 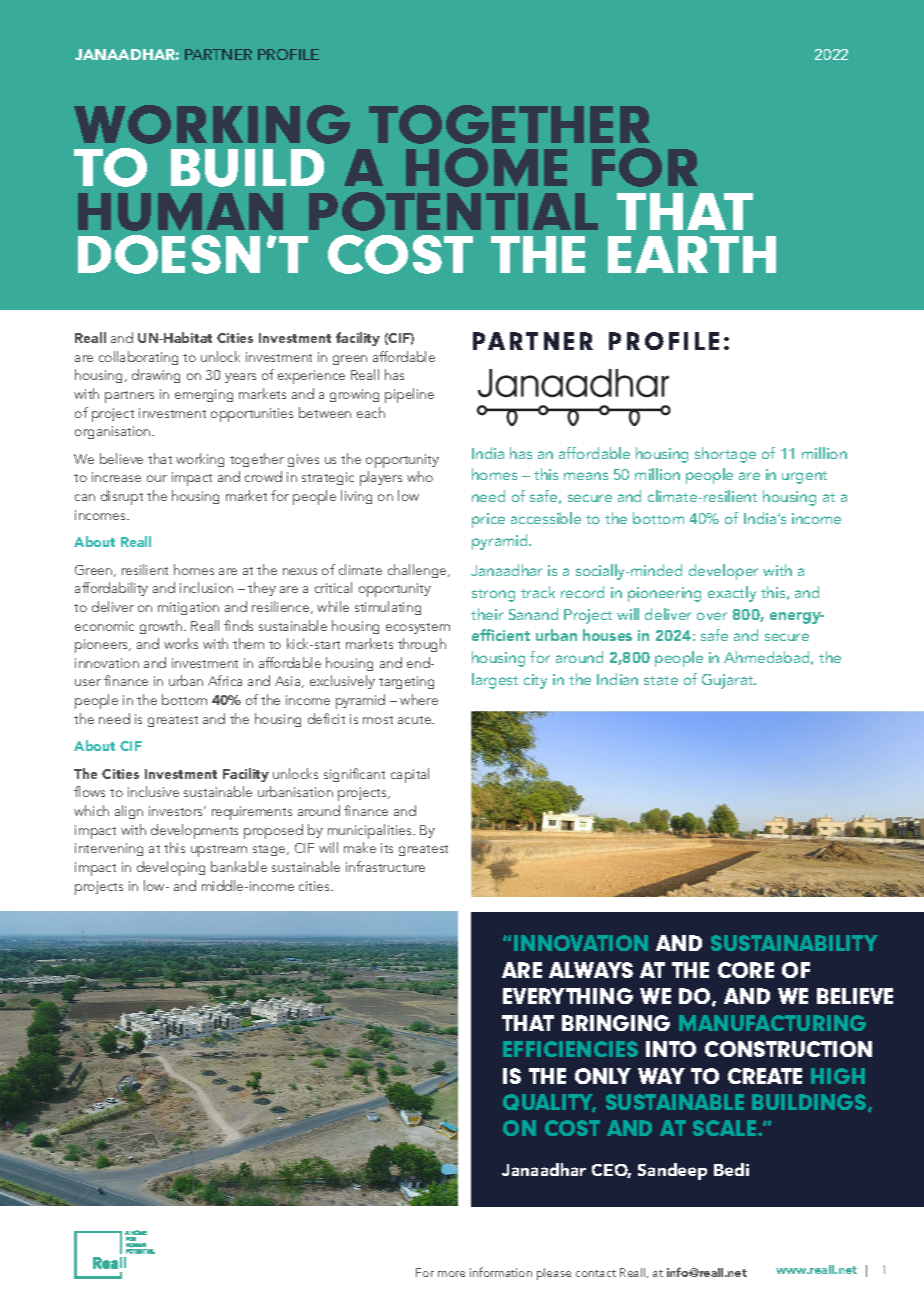 I want to click on more, so click(x=451, y=1274).
